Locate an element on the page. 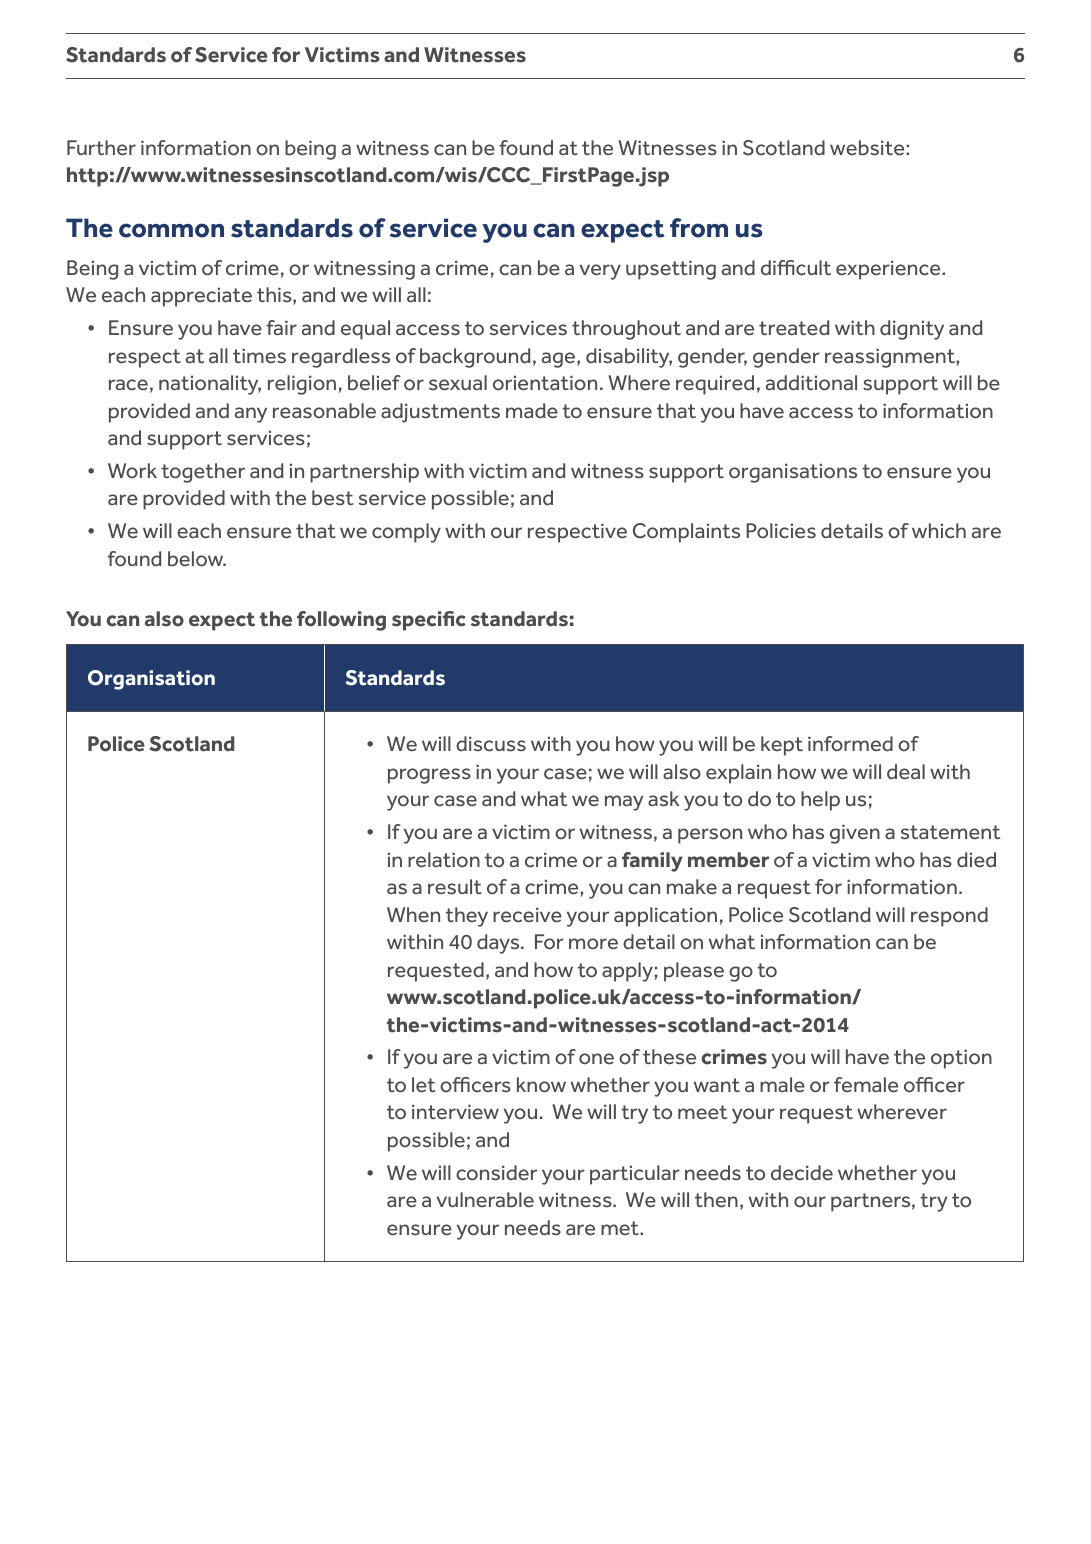 The width and height of the image is (1091, 1544). receive is located at coordinates (527, 915).
